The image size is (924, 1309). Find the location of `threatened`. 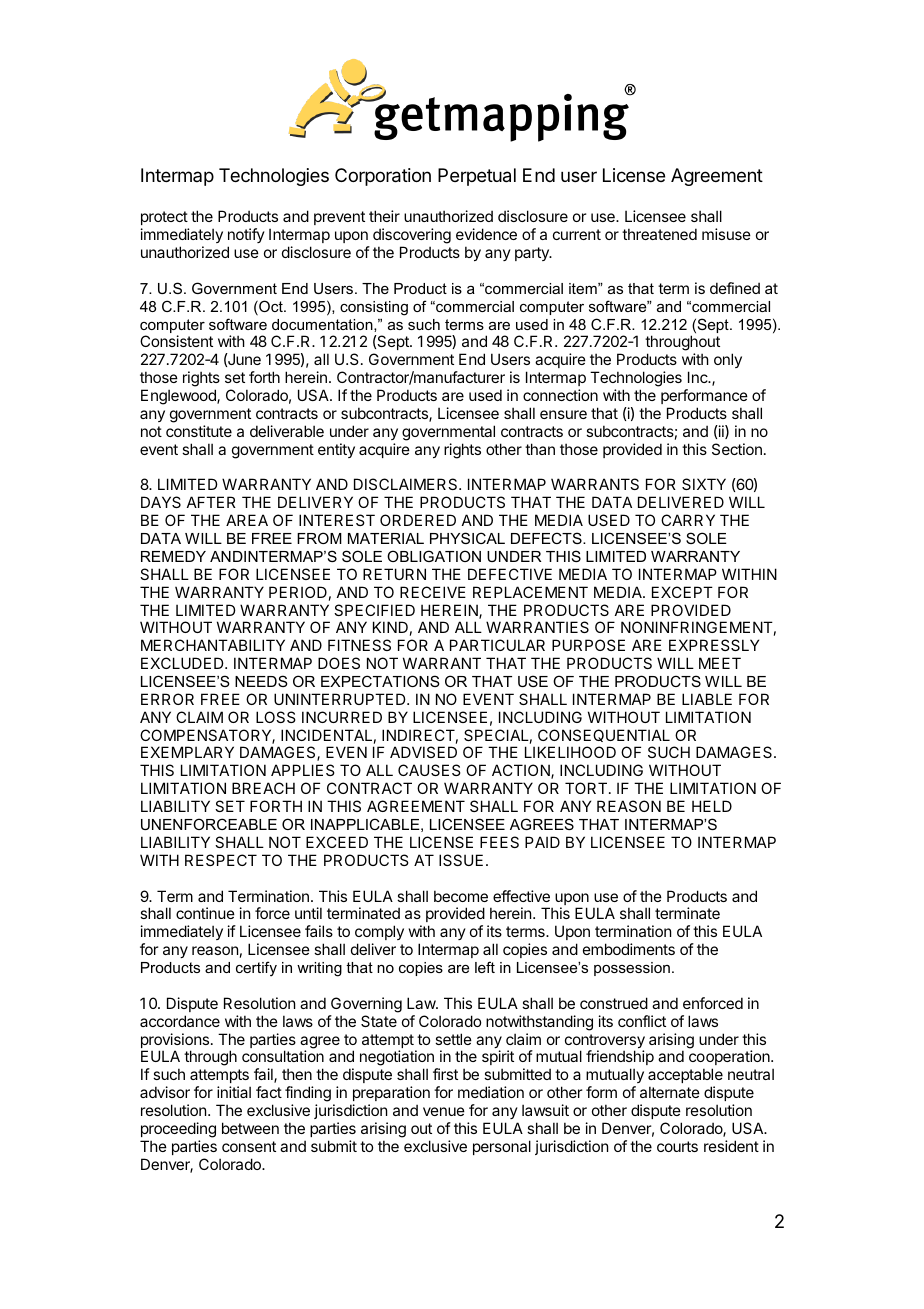

threatened is located at coordinates (659, 234).
